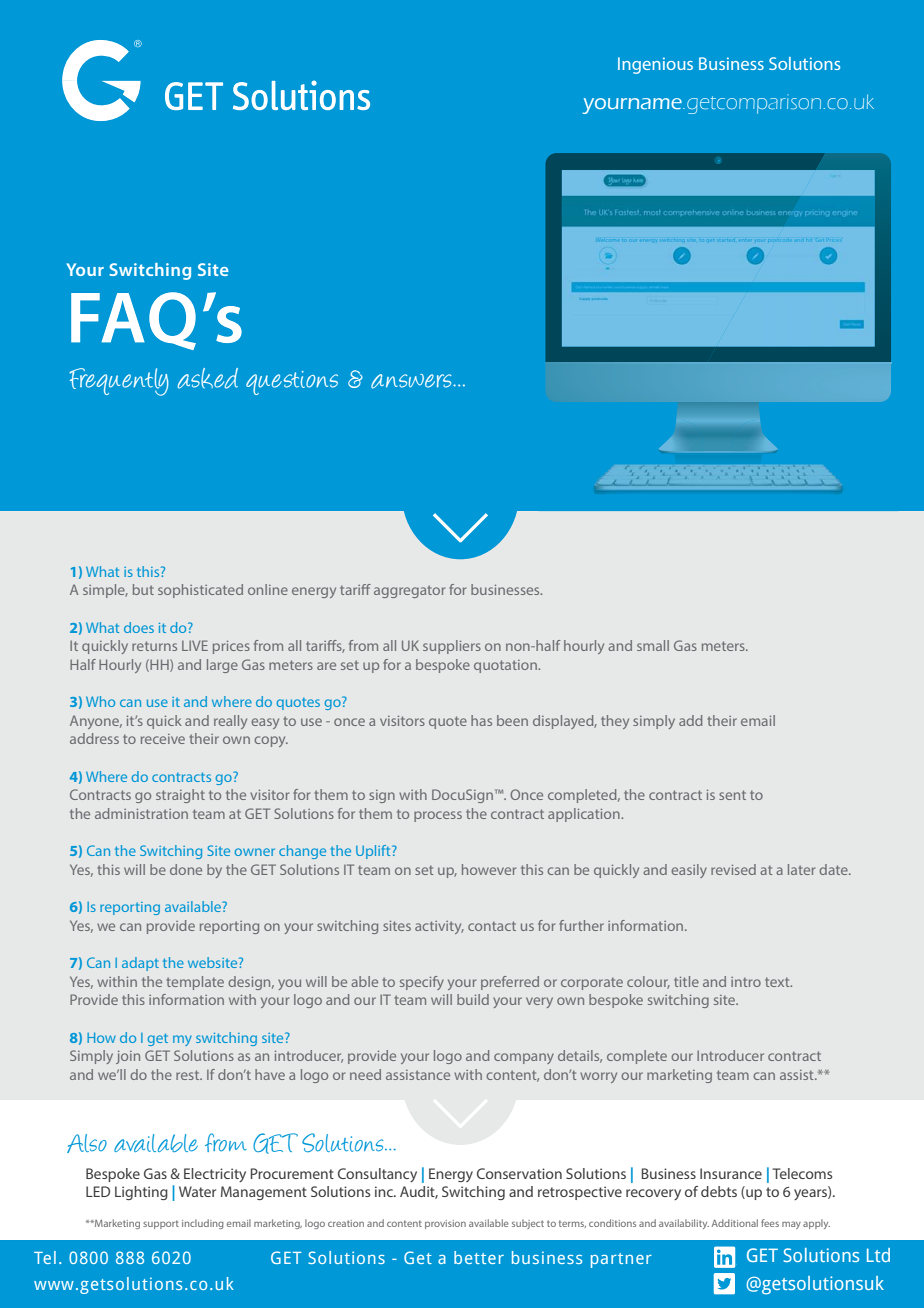 The image size is (924, 1308). Describe the element at coordinates (492, 926) in the document. I see `contact` at that location.
